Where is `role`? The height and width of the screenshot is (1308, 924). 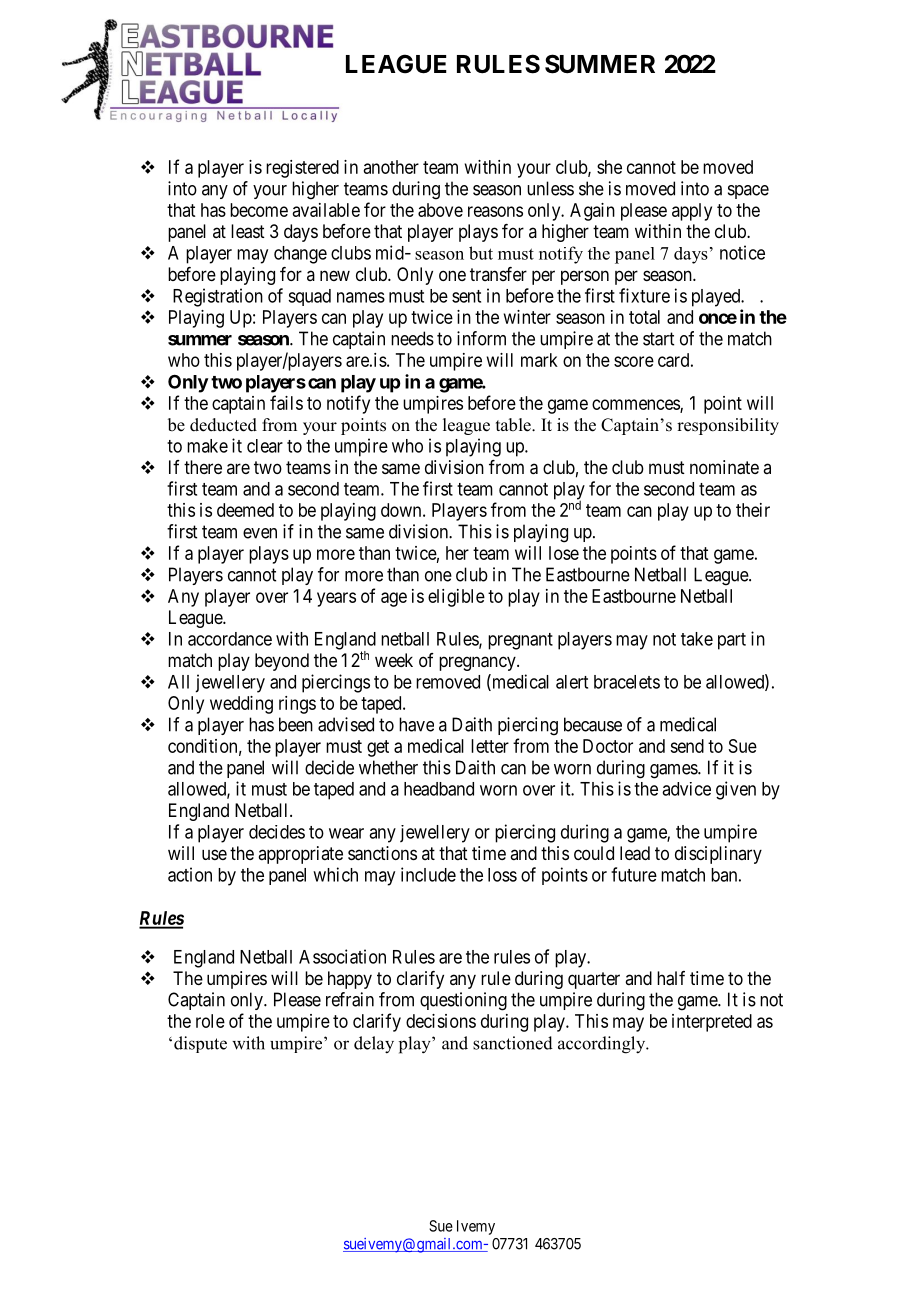 role is located at coordinates (210, 1021).
